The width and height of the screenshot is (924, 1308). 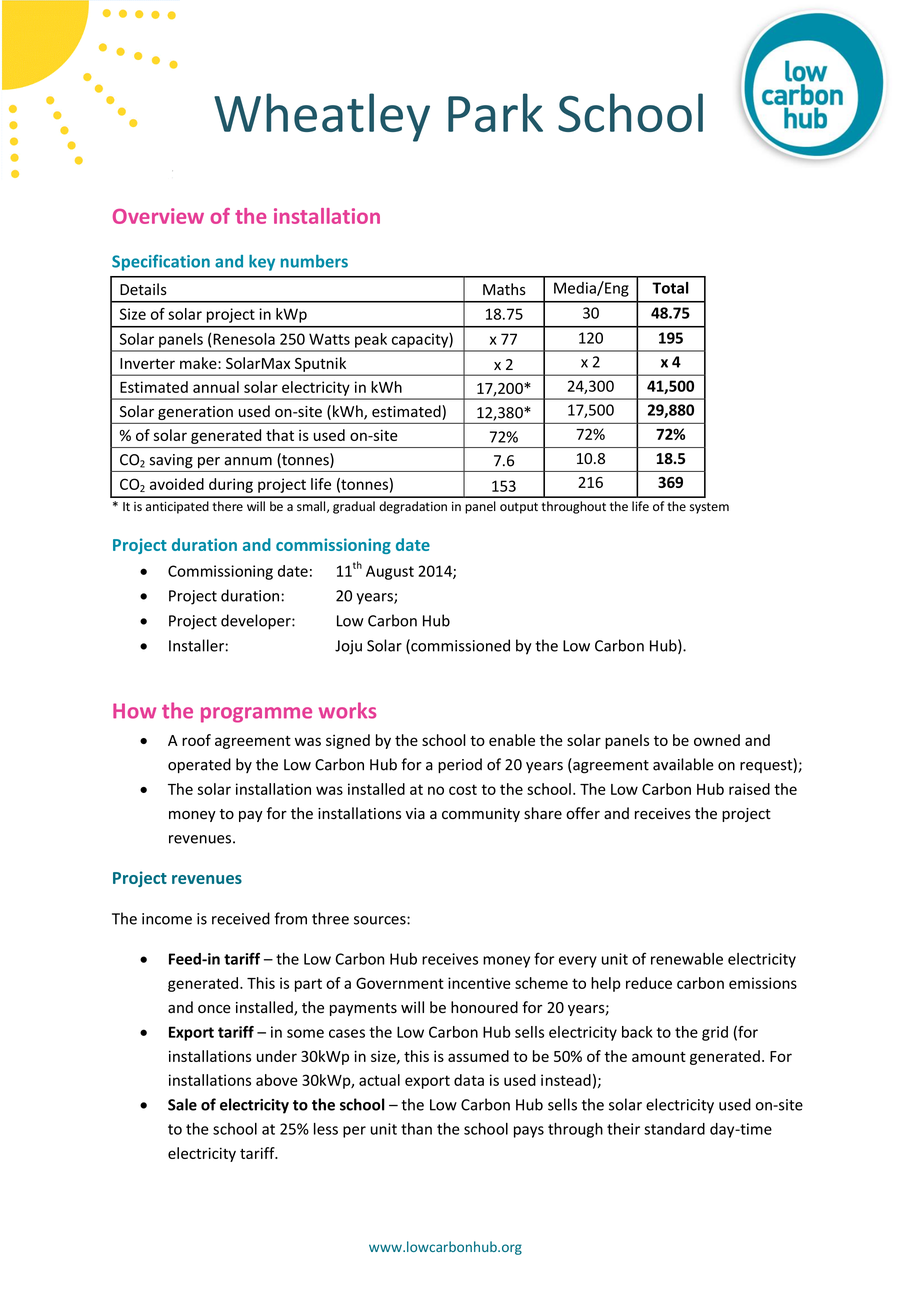 I want to click on annual, so click(x=216, y=387).
